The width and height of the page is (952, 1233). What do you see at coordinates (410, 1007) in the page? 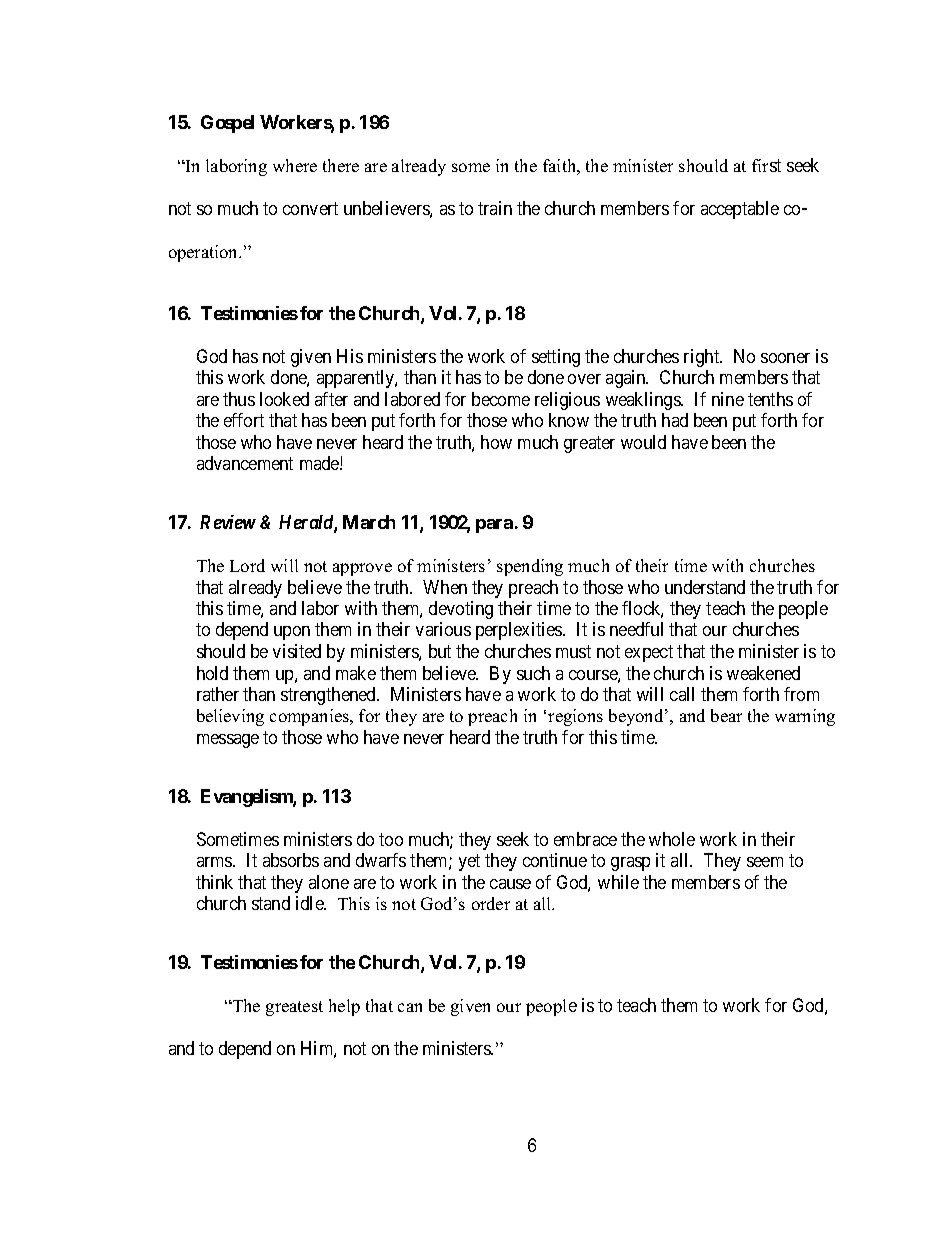
I see `can` at bounding box center [410, 1007].
